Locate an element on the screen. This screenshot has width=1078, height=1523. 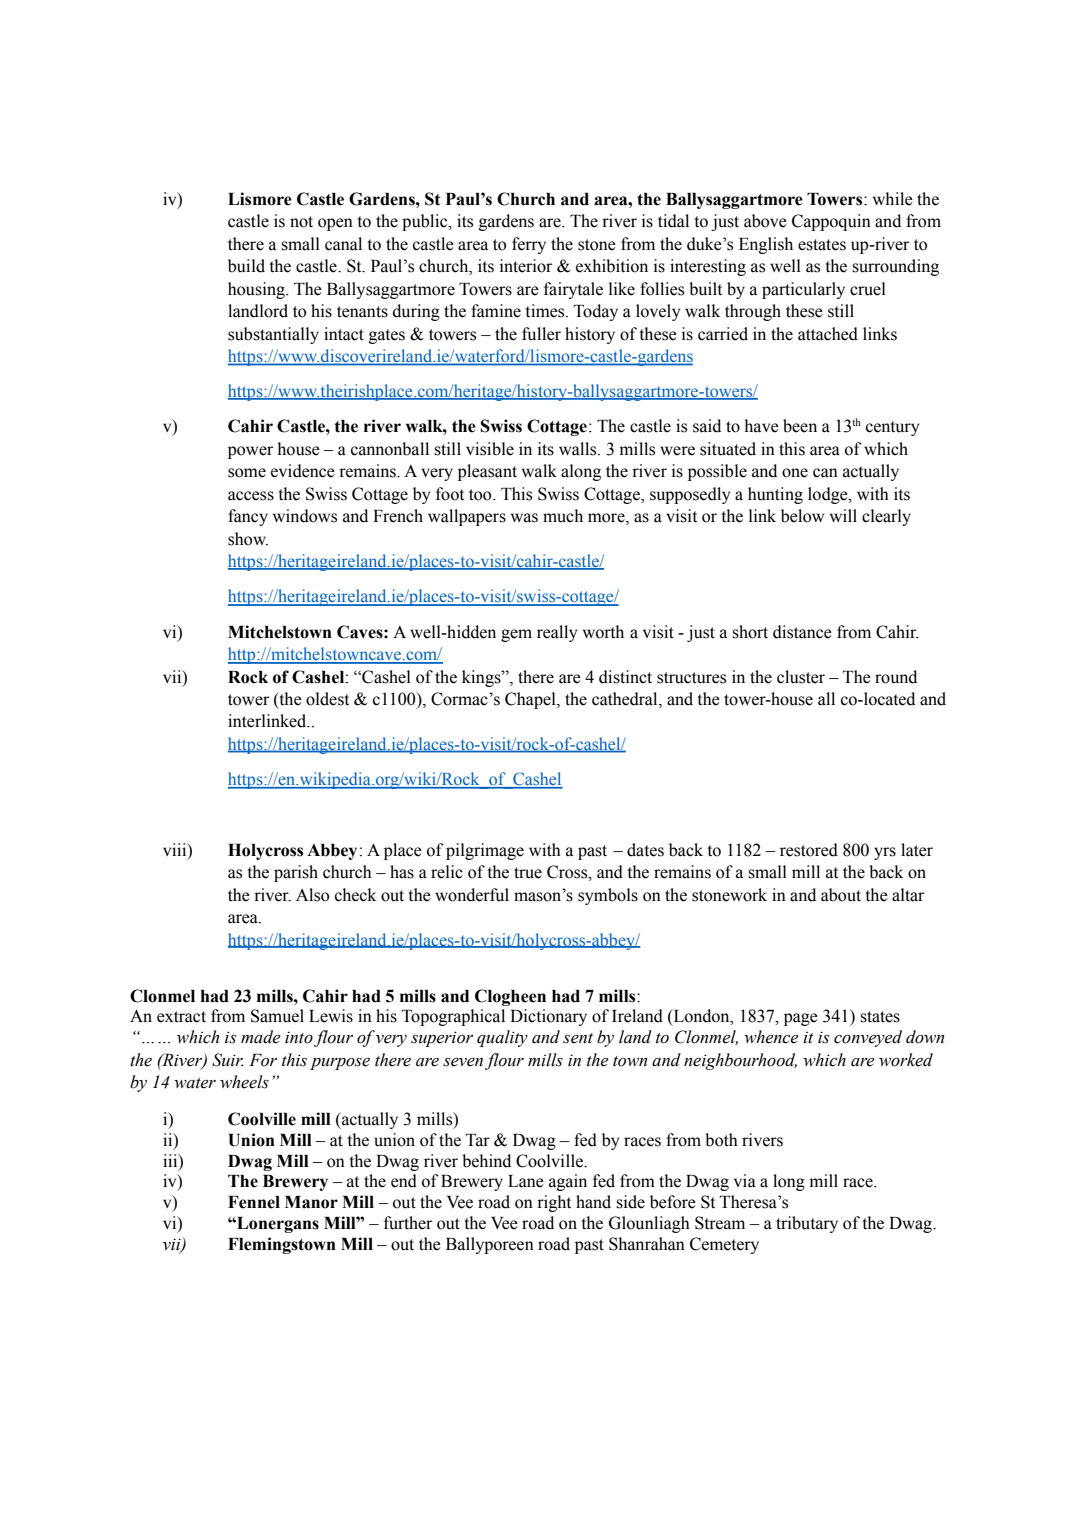
not is located at coordinates (301, 222).
